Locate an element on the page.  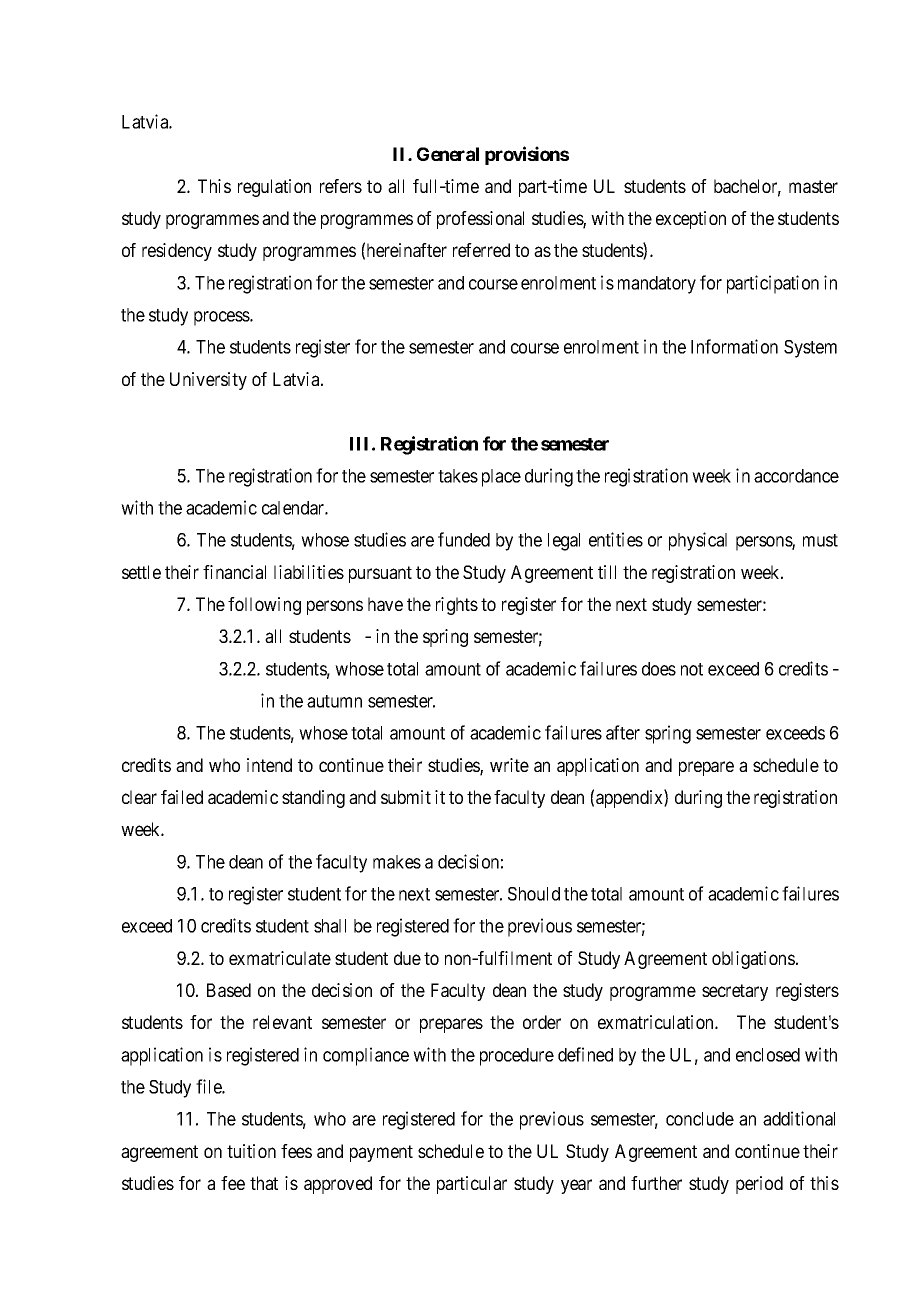
regulation is located at coordinates (274, 188).
